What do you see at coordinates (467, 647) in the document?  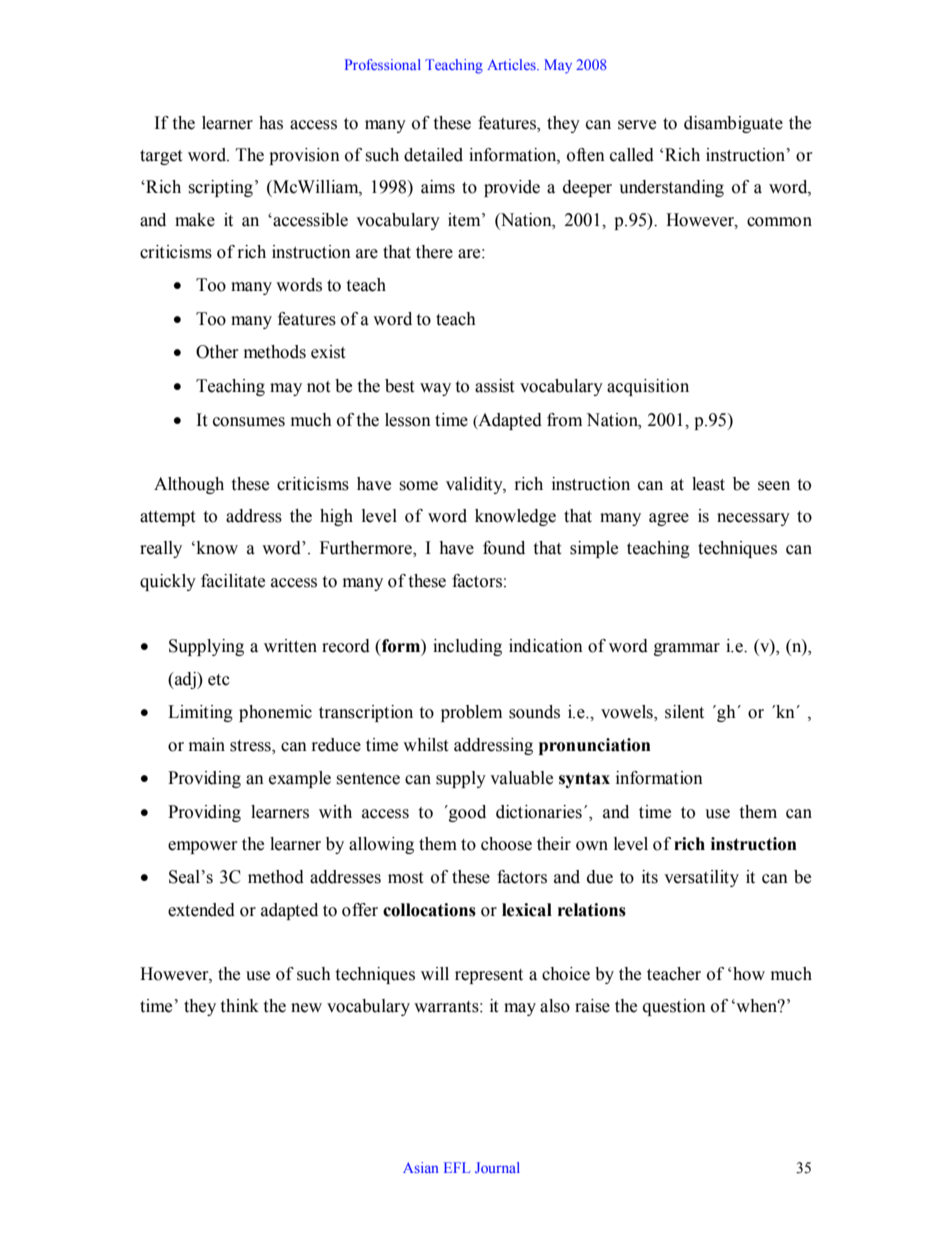 I see `including` at bounding box center [467, 647].
